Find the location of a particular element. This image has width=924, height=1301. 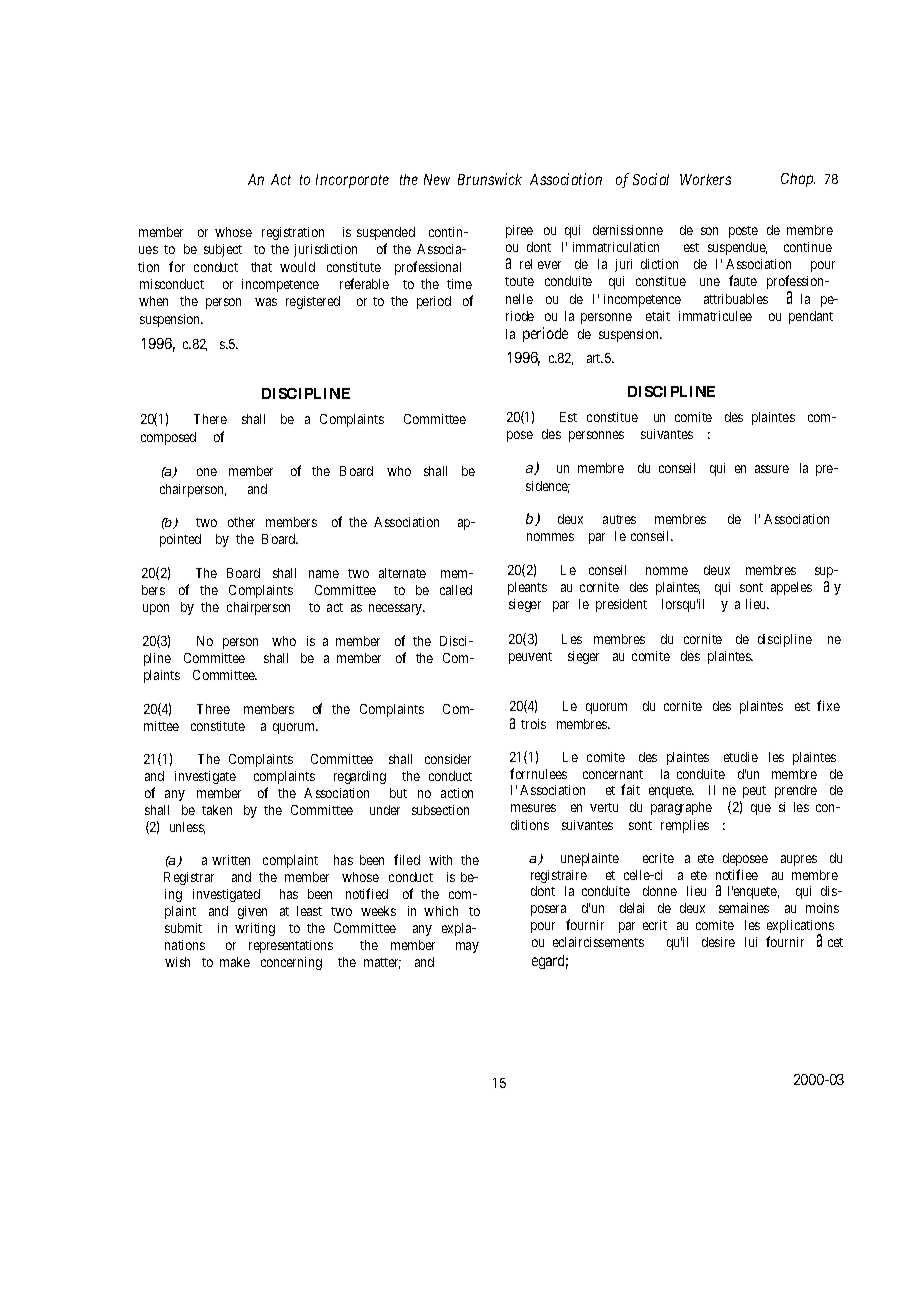

autres is located at coordinates (619, 519).
